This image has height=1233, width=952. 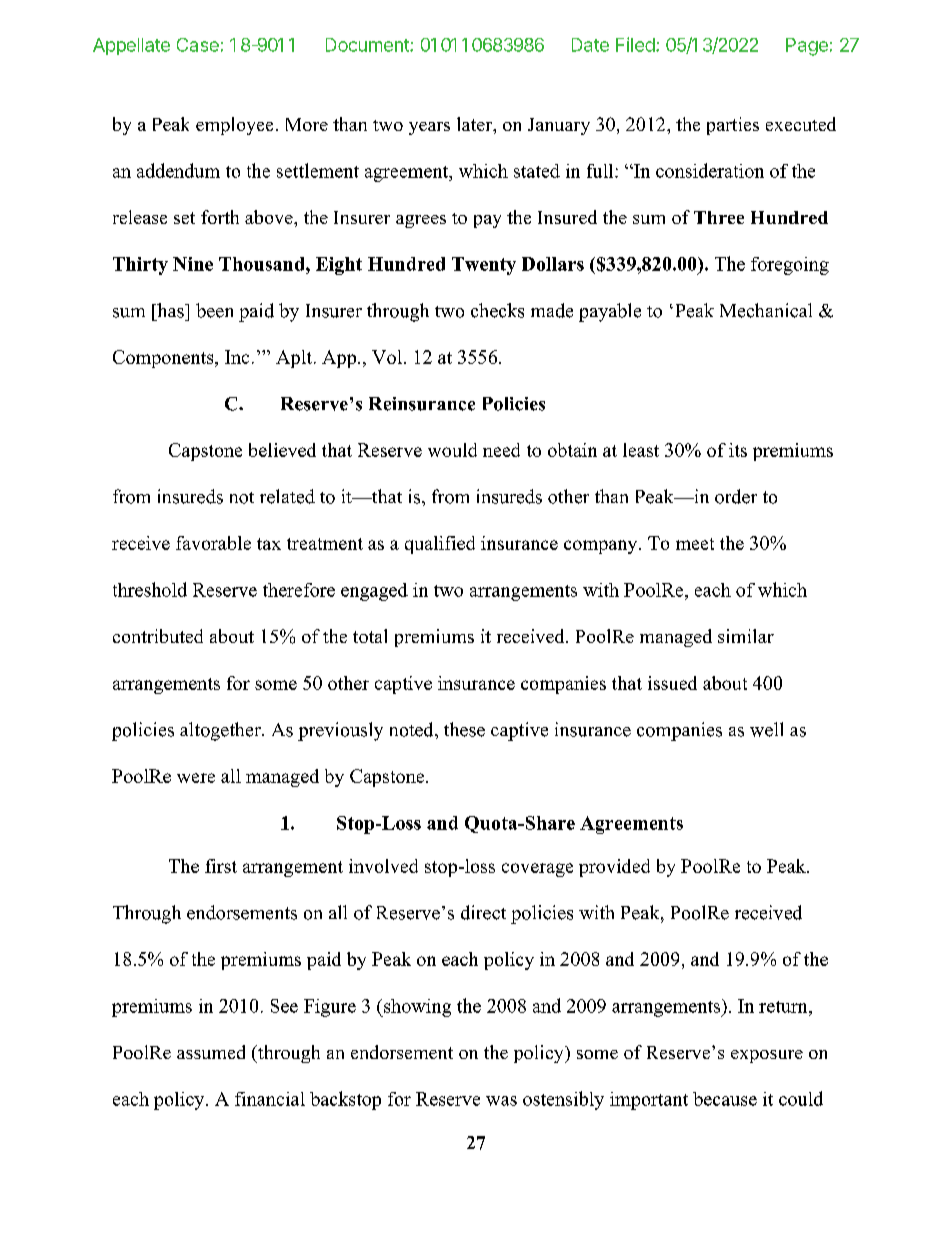 I want to click on Case, so click(x=198, y=45).
